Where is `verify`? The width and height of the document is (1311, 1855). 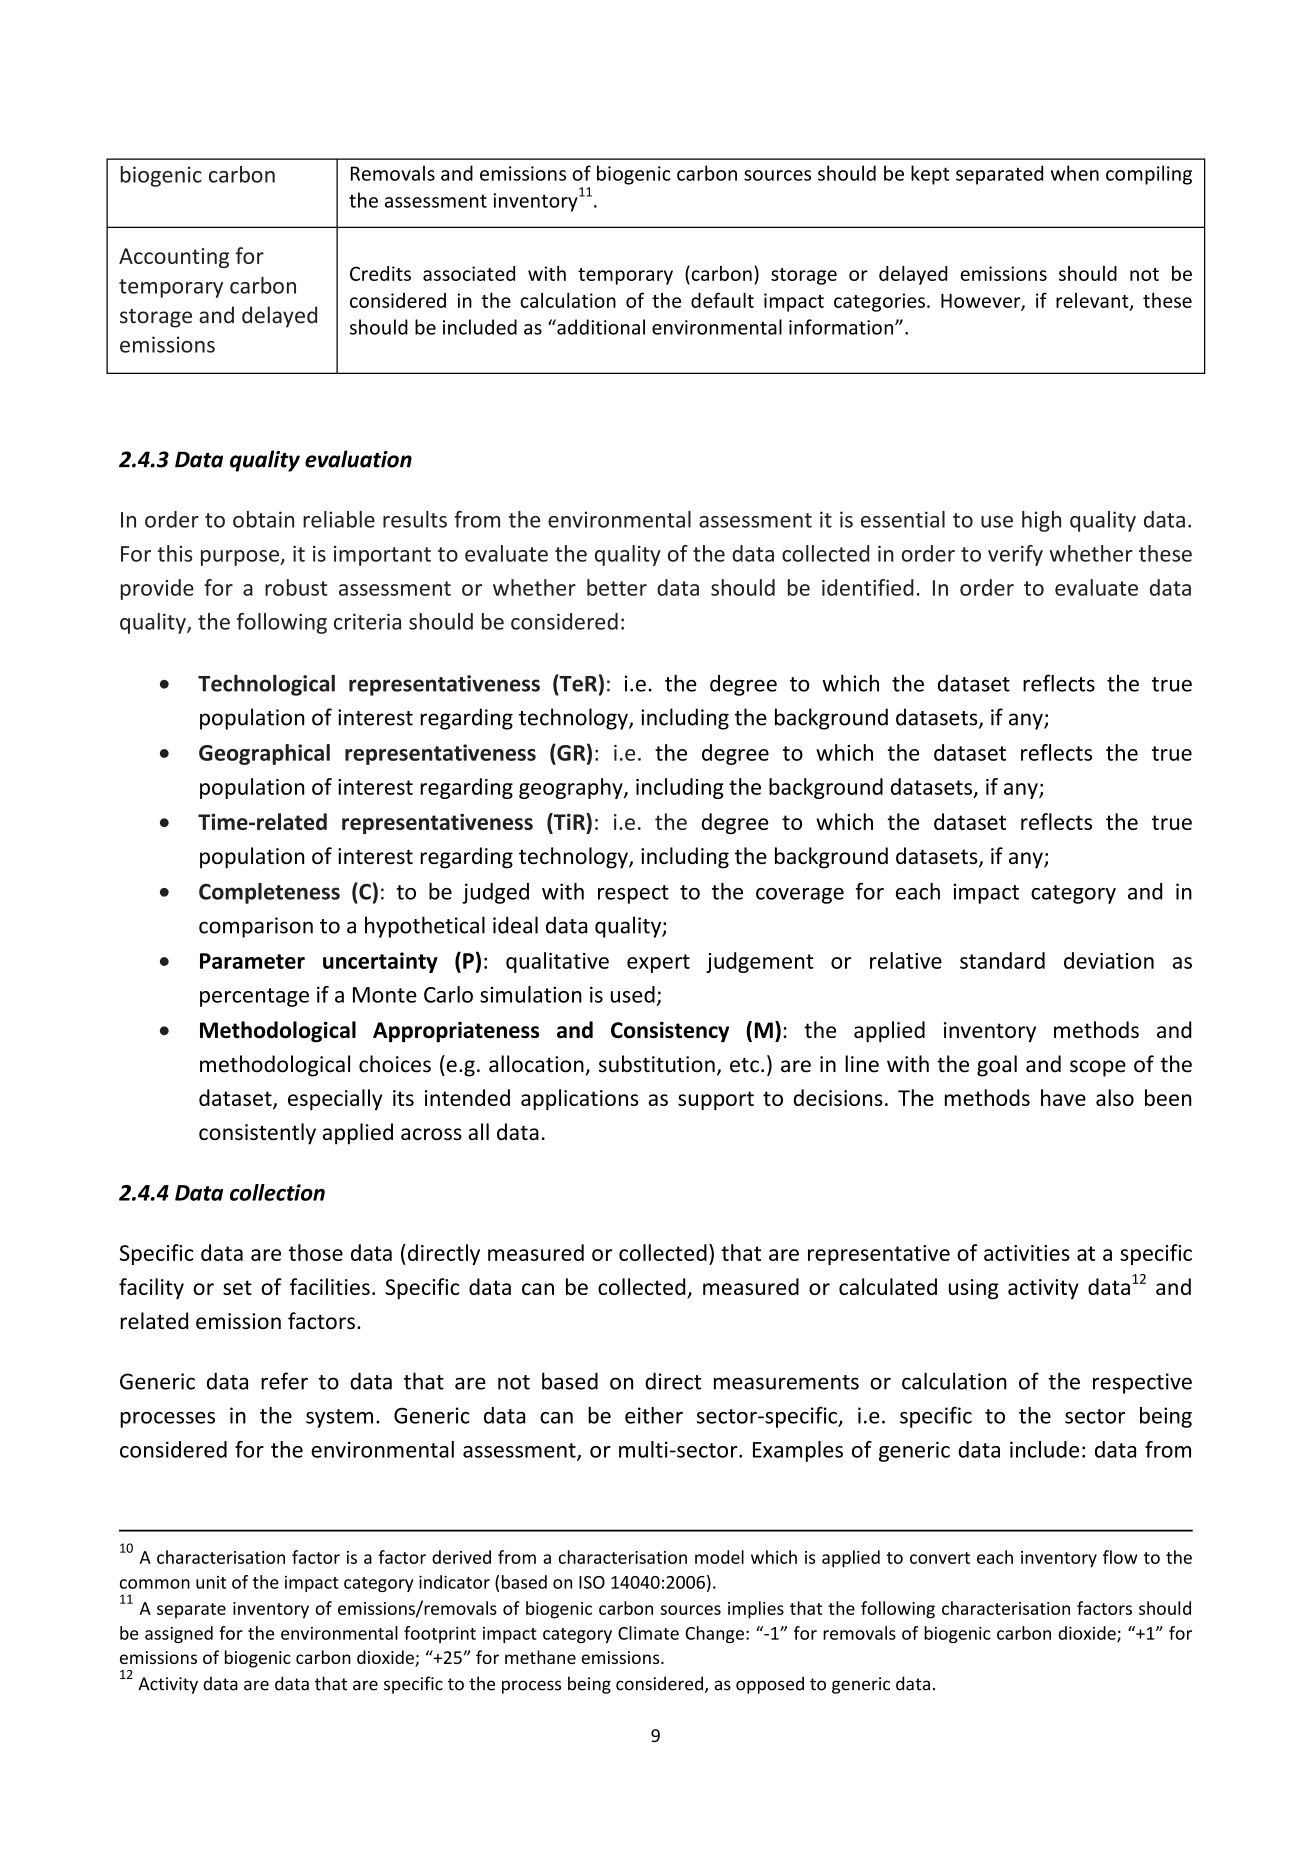
verify is located at coordinates (1015, 555).
